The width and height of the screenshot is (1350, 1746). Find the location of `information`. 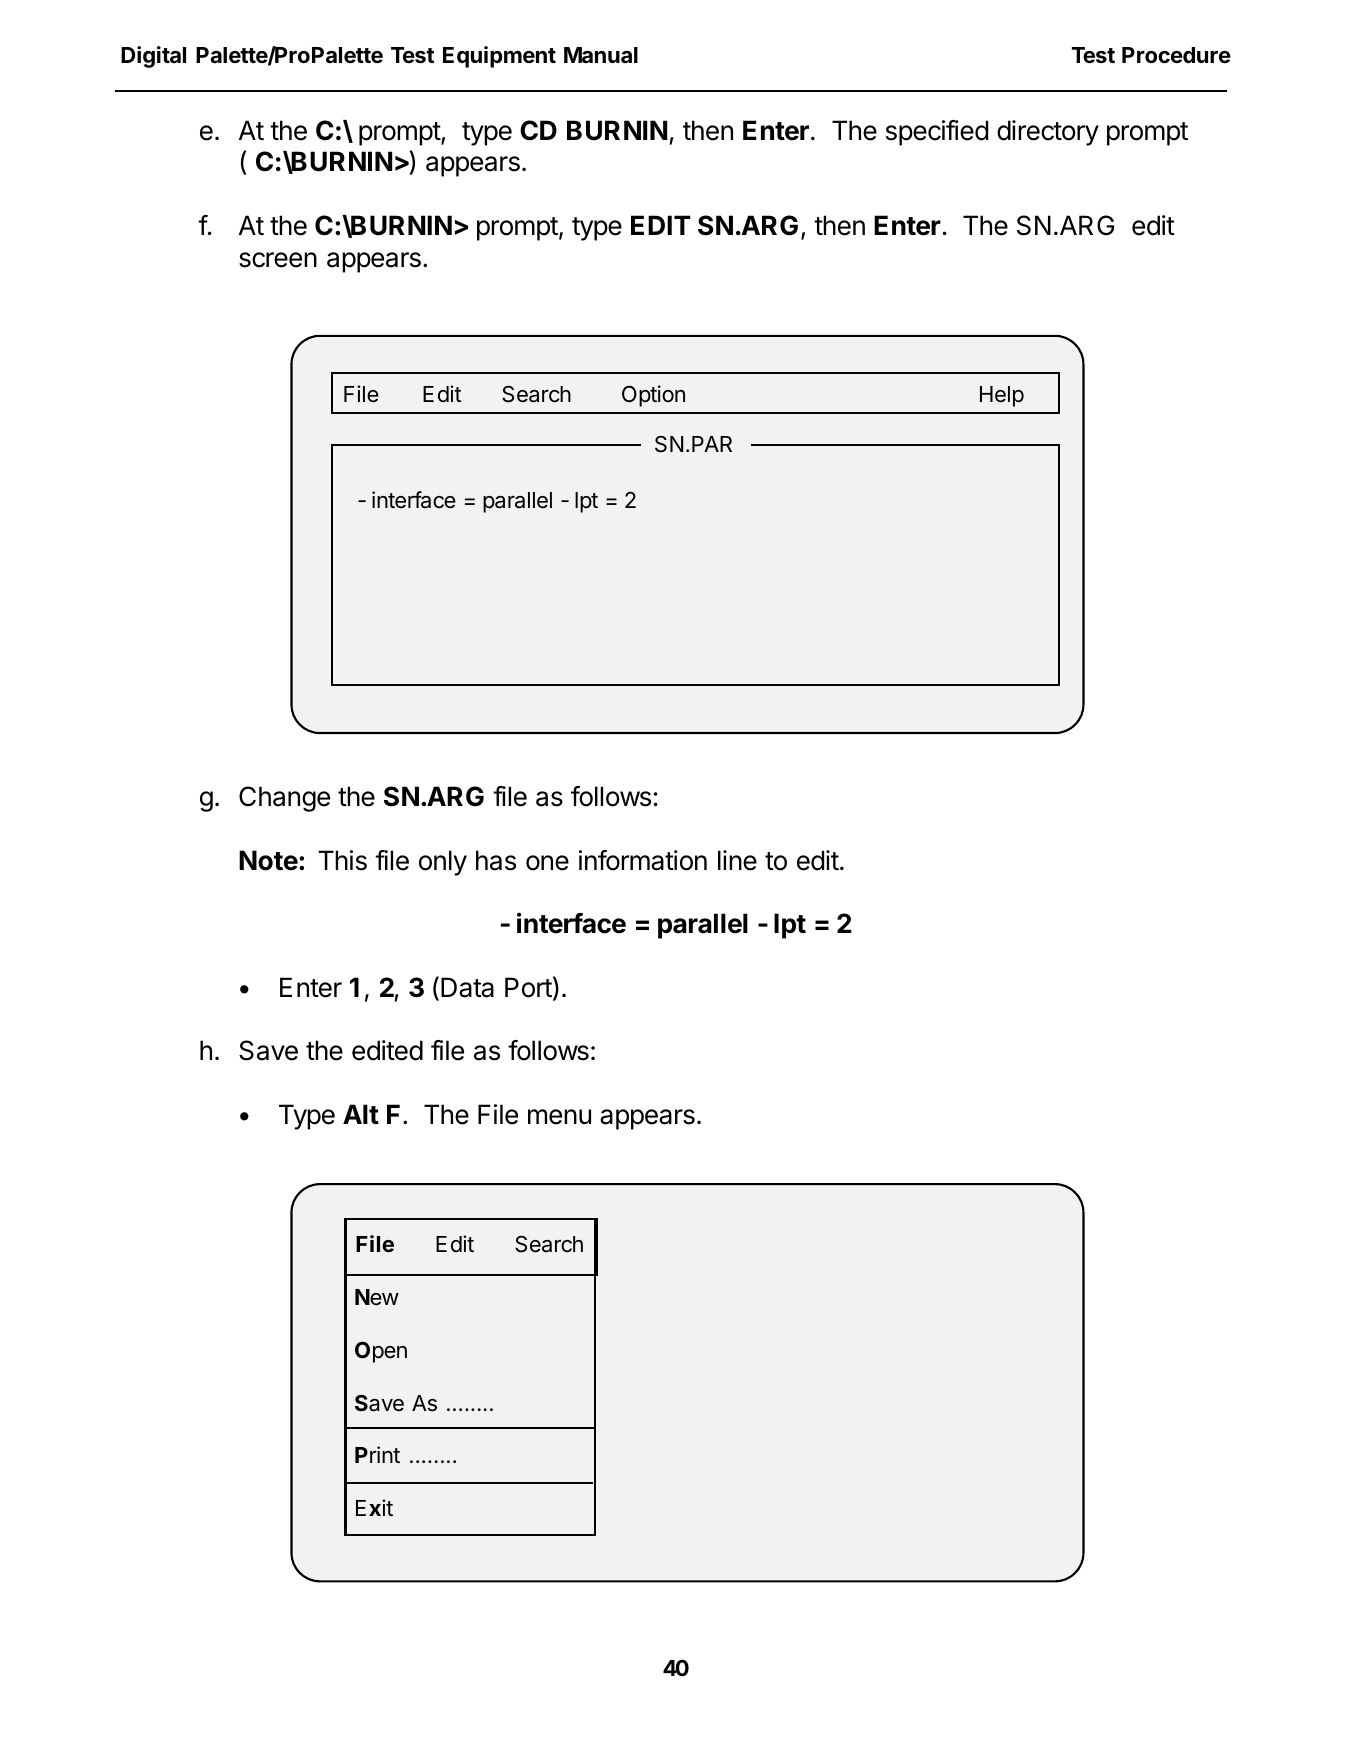

information is located at coordinates (643, 860).
